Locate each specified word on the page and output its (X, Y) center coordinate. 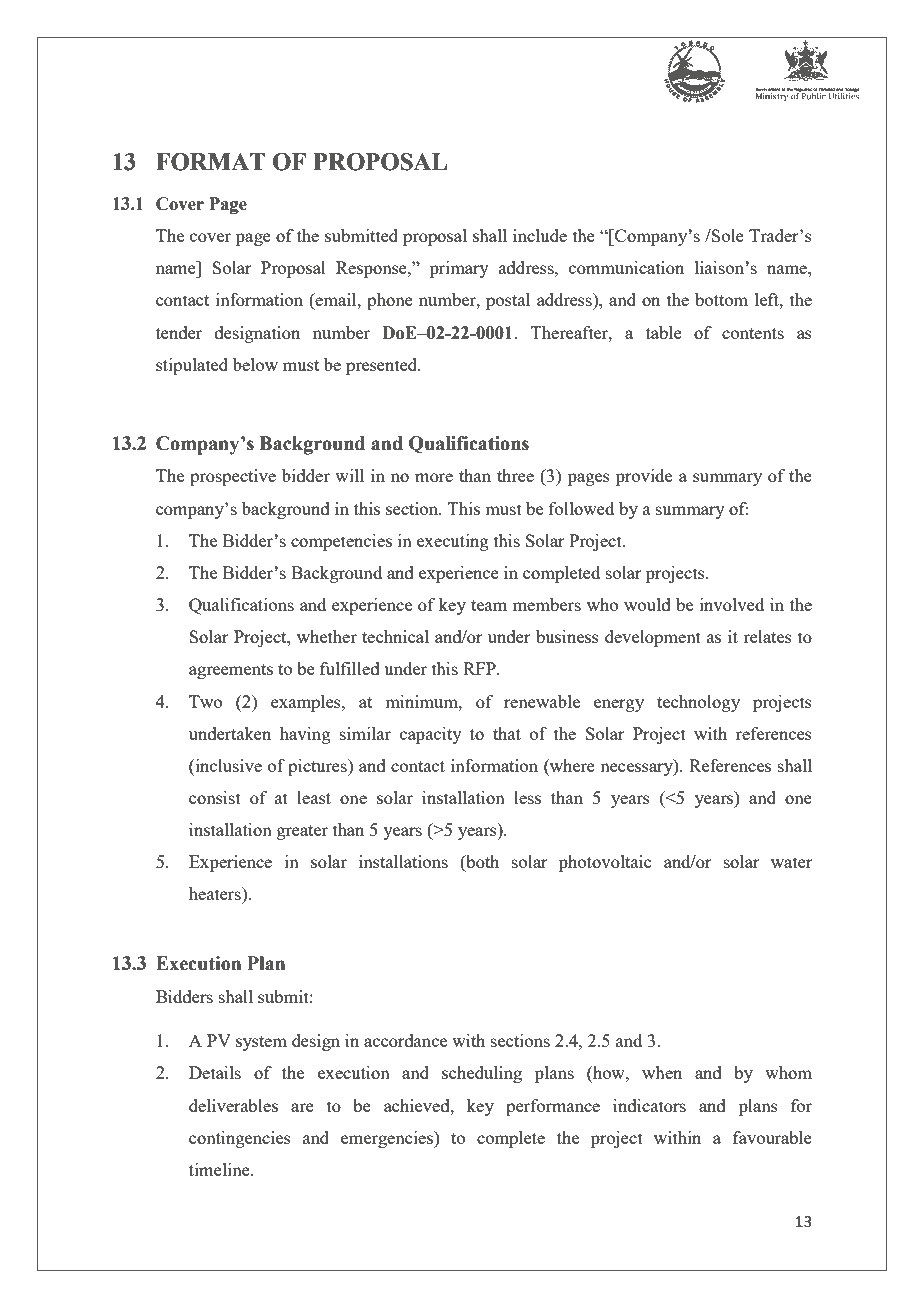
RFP (480, 668)
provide (644, 477)
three (515, 475)
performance (553, 1107)
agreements (231, 671)
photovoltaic (605, 863)
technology (698, 703)
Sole (727, 235)
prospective (233, 477)
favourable (772, 1137)
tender (179, 332)
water (792, 862)
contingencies (240, 1139)
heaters (216, 893)
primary (459, 269)
